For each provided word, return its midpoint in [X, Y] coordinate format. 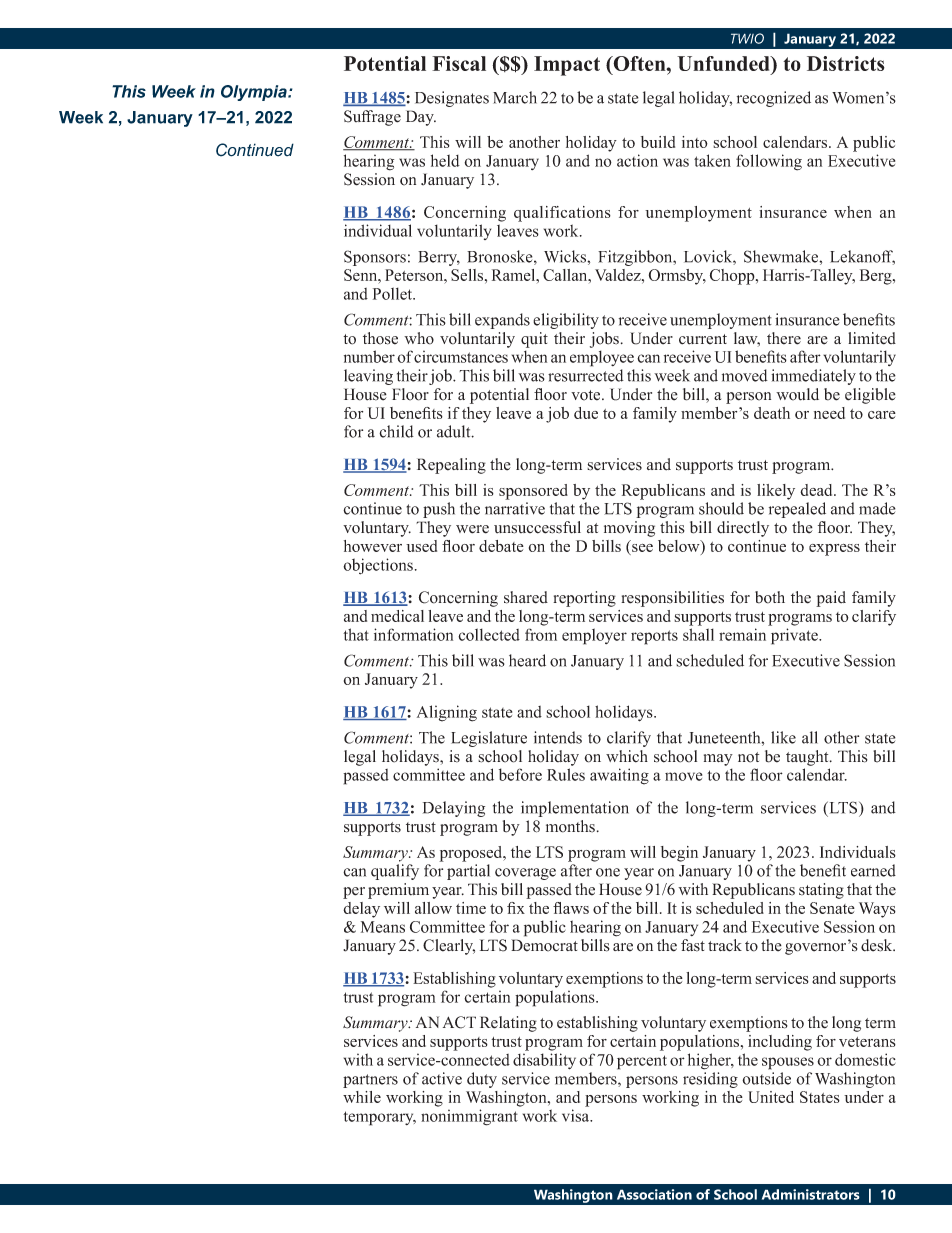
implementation [575, 809]
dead [817, 490]
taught [808, 758]
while [362, 1097]
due [586, 413]
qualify [395, 872]
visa [577, 1115]
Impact [567, 66]
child [396, 431]
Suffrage [372, 118]
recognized [774, 99]
